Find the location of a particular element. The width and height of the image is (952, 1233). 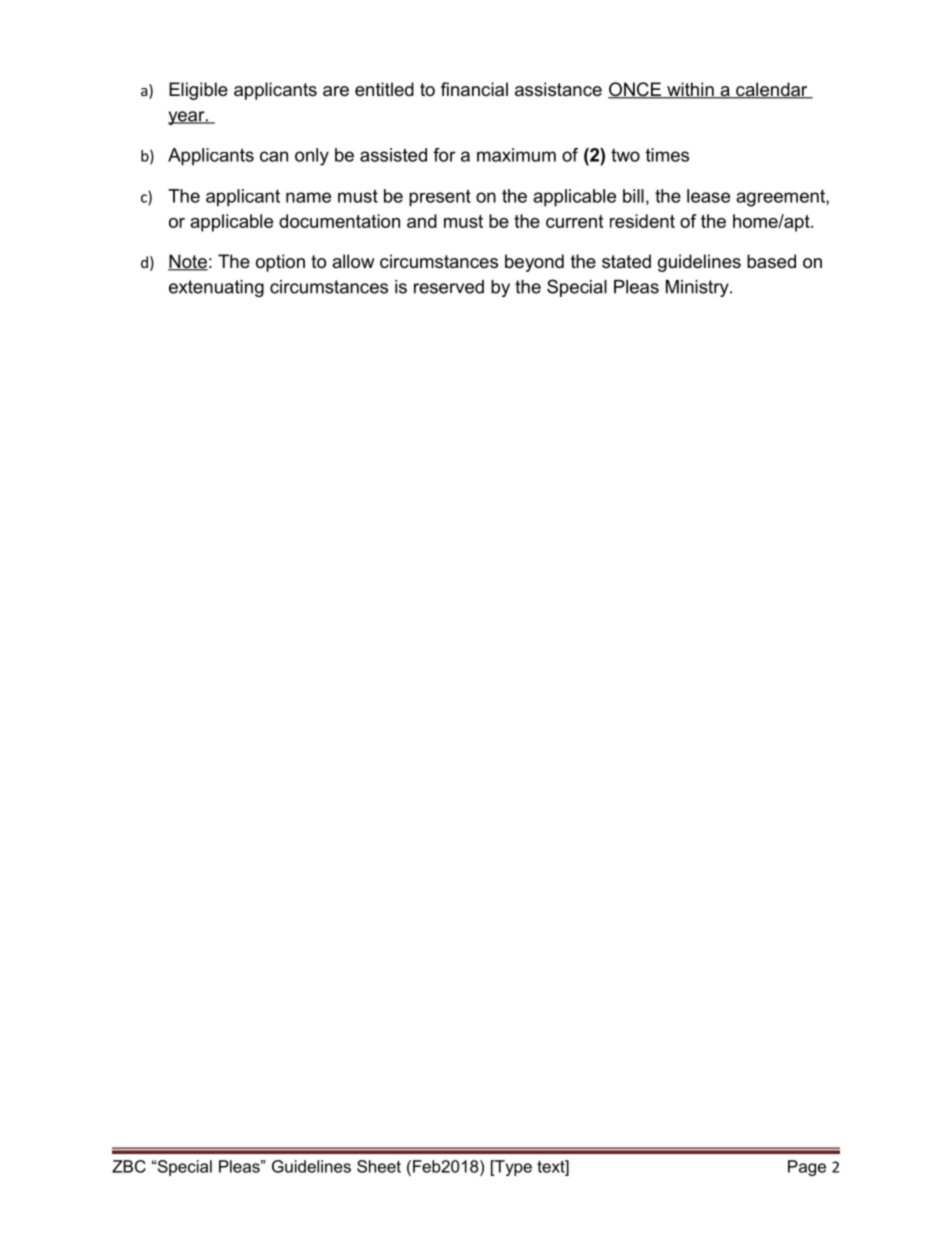

beyond is located at coordinates (534, 263).
